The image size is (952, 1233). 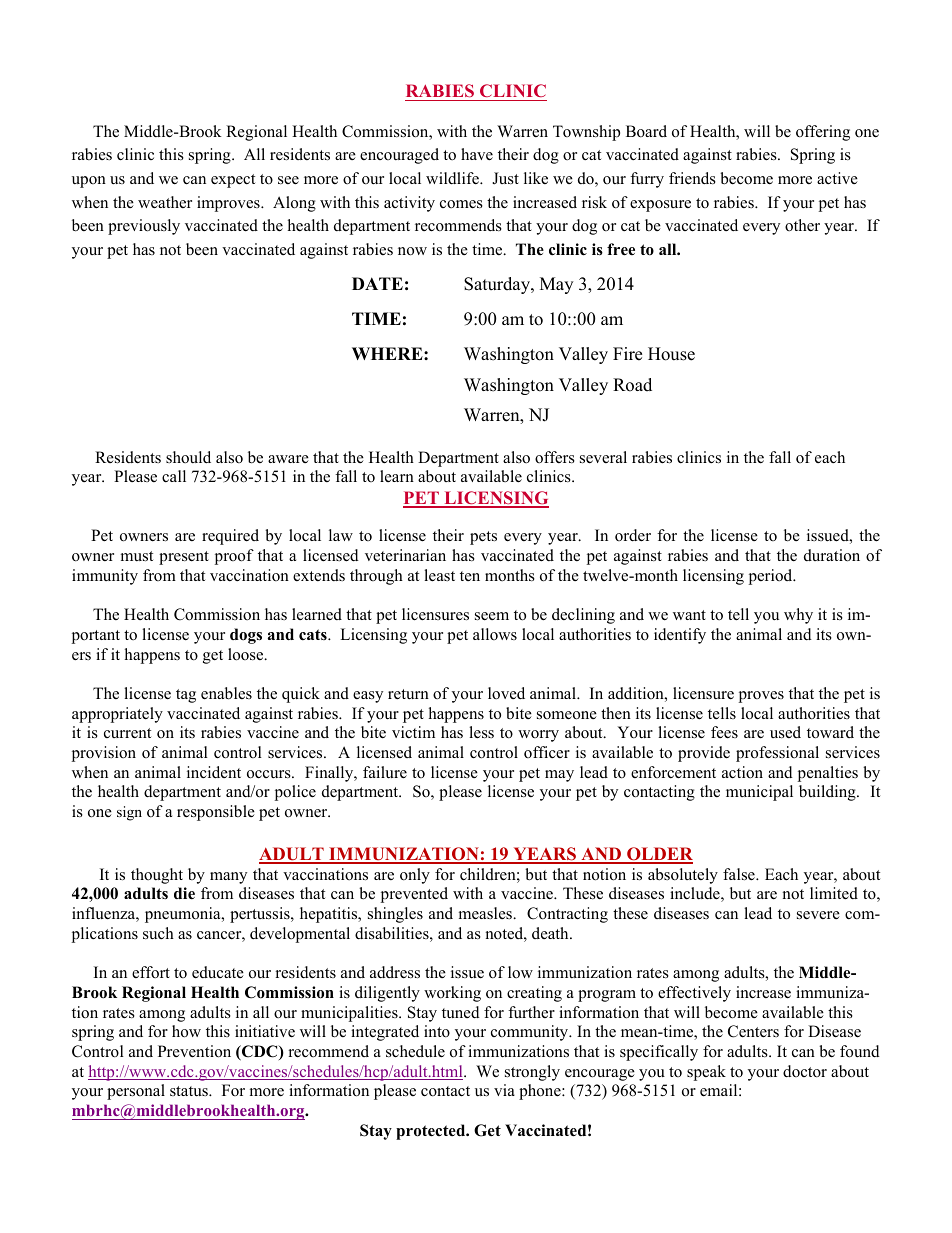 I want to click on doctor, so click(x=805, y=1071).
